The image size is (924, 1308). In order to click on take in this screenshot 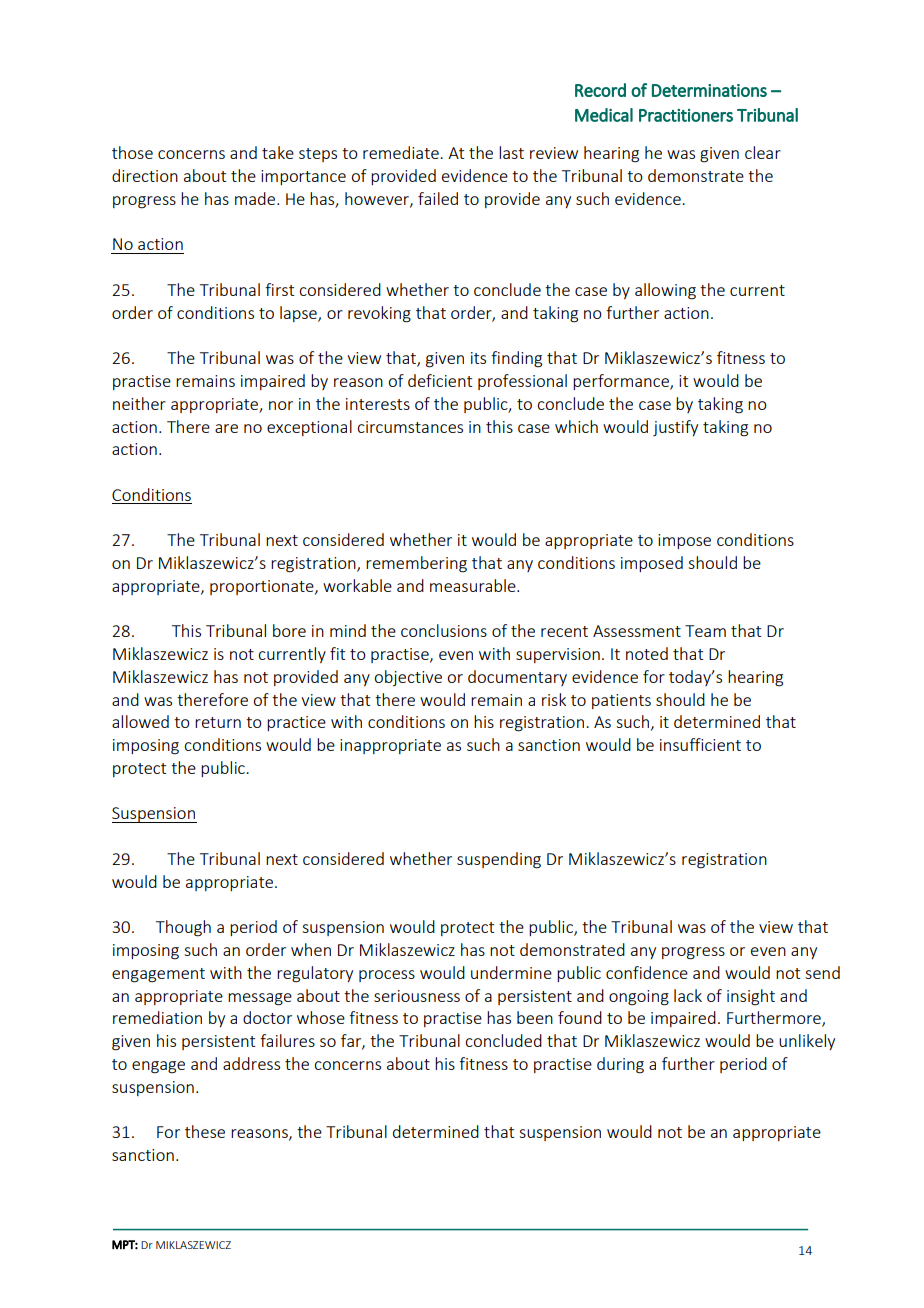, I will do `click(278, 152)`.
